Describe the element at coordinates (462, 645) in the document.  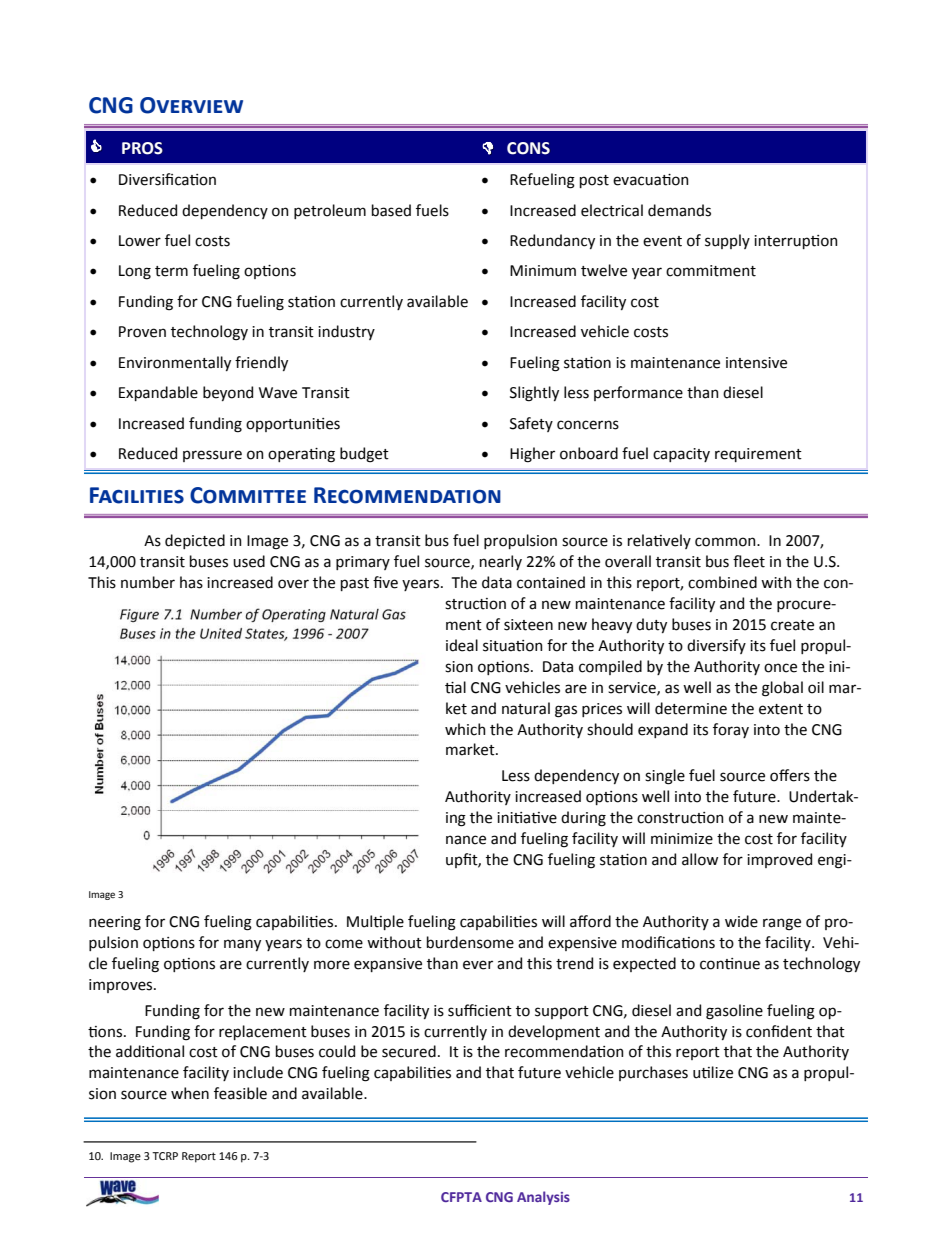
I see `ideal` at that location.
